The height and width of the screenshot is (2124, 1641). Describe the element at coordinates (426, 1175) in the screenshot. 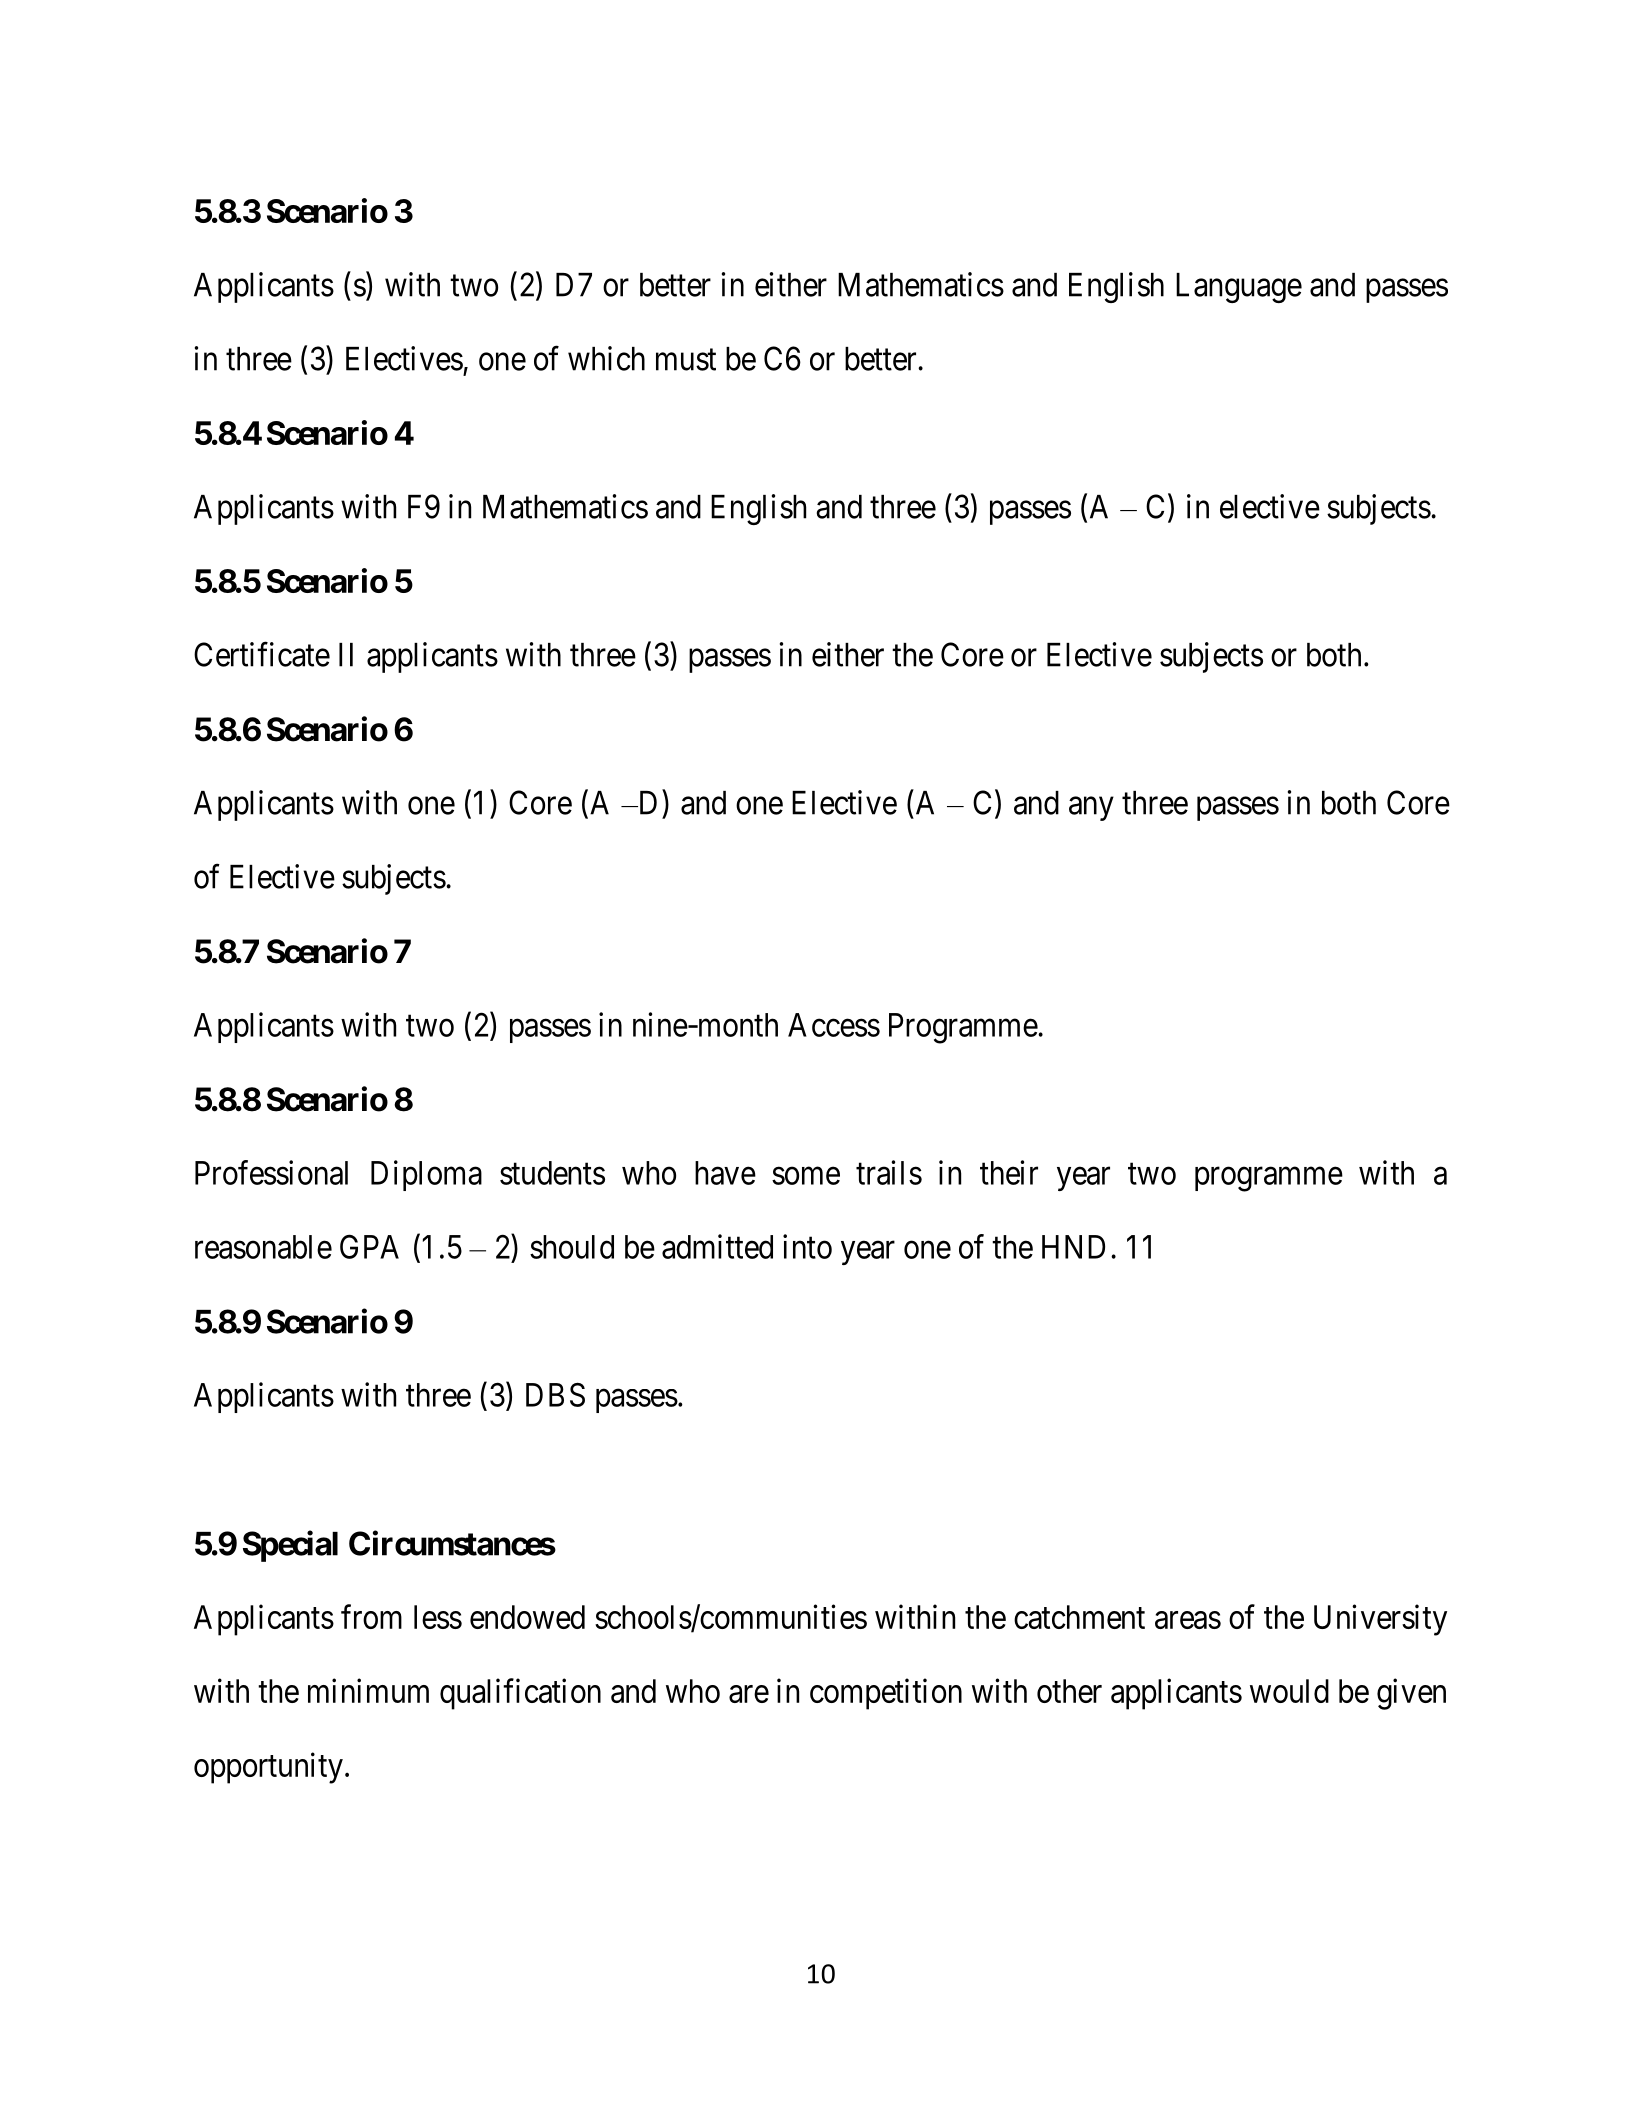

I see `Diploma` at that location.
